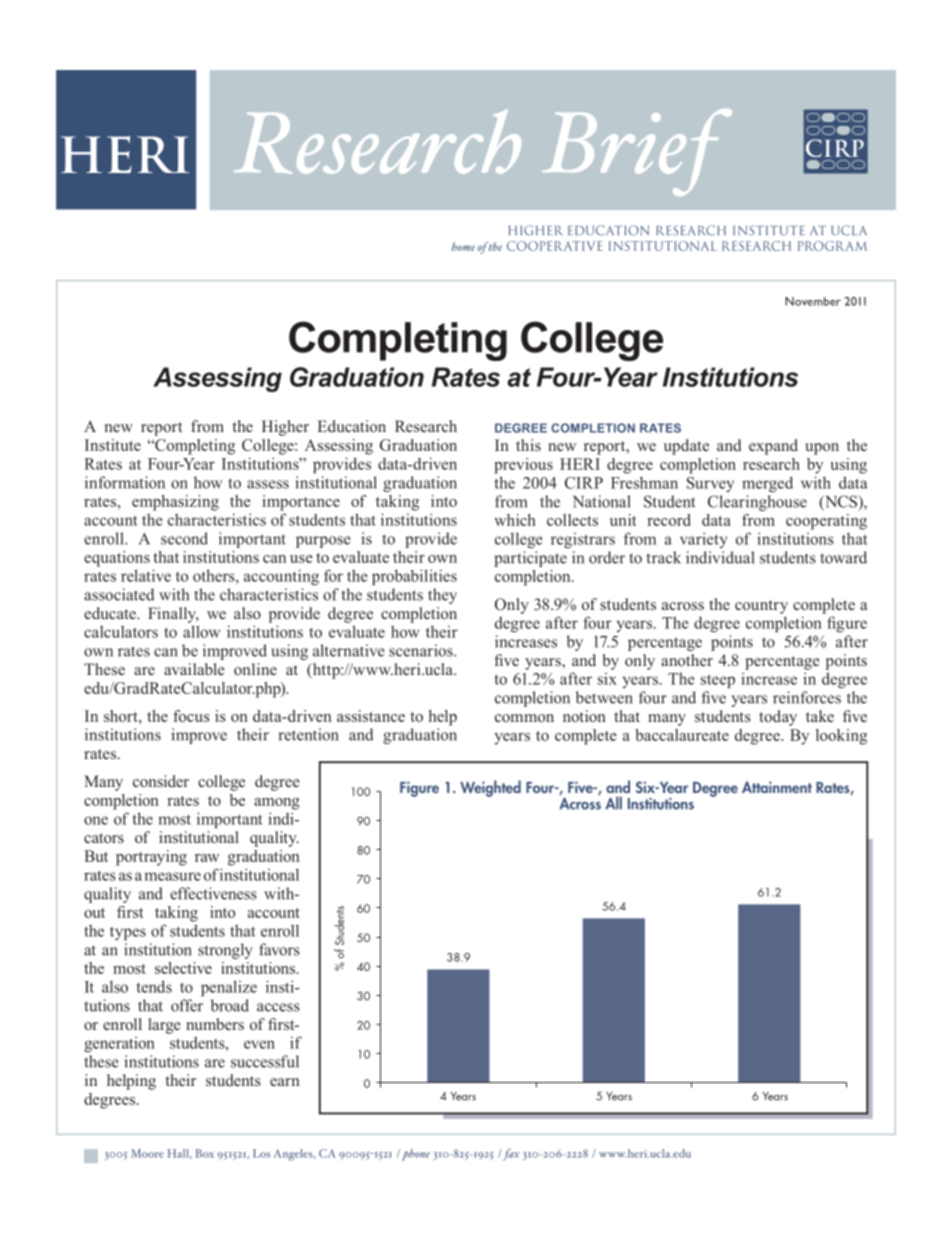 Image resolution: width=952 pixels, height=1233 pixels. I want to click on consider, so click(161, 781).
